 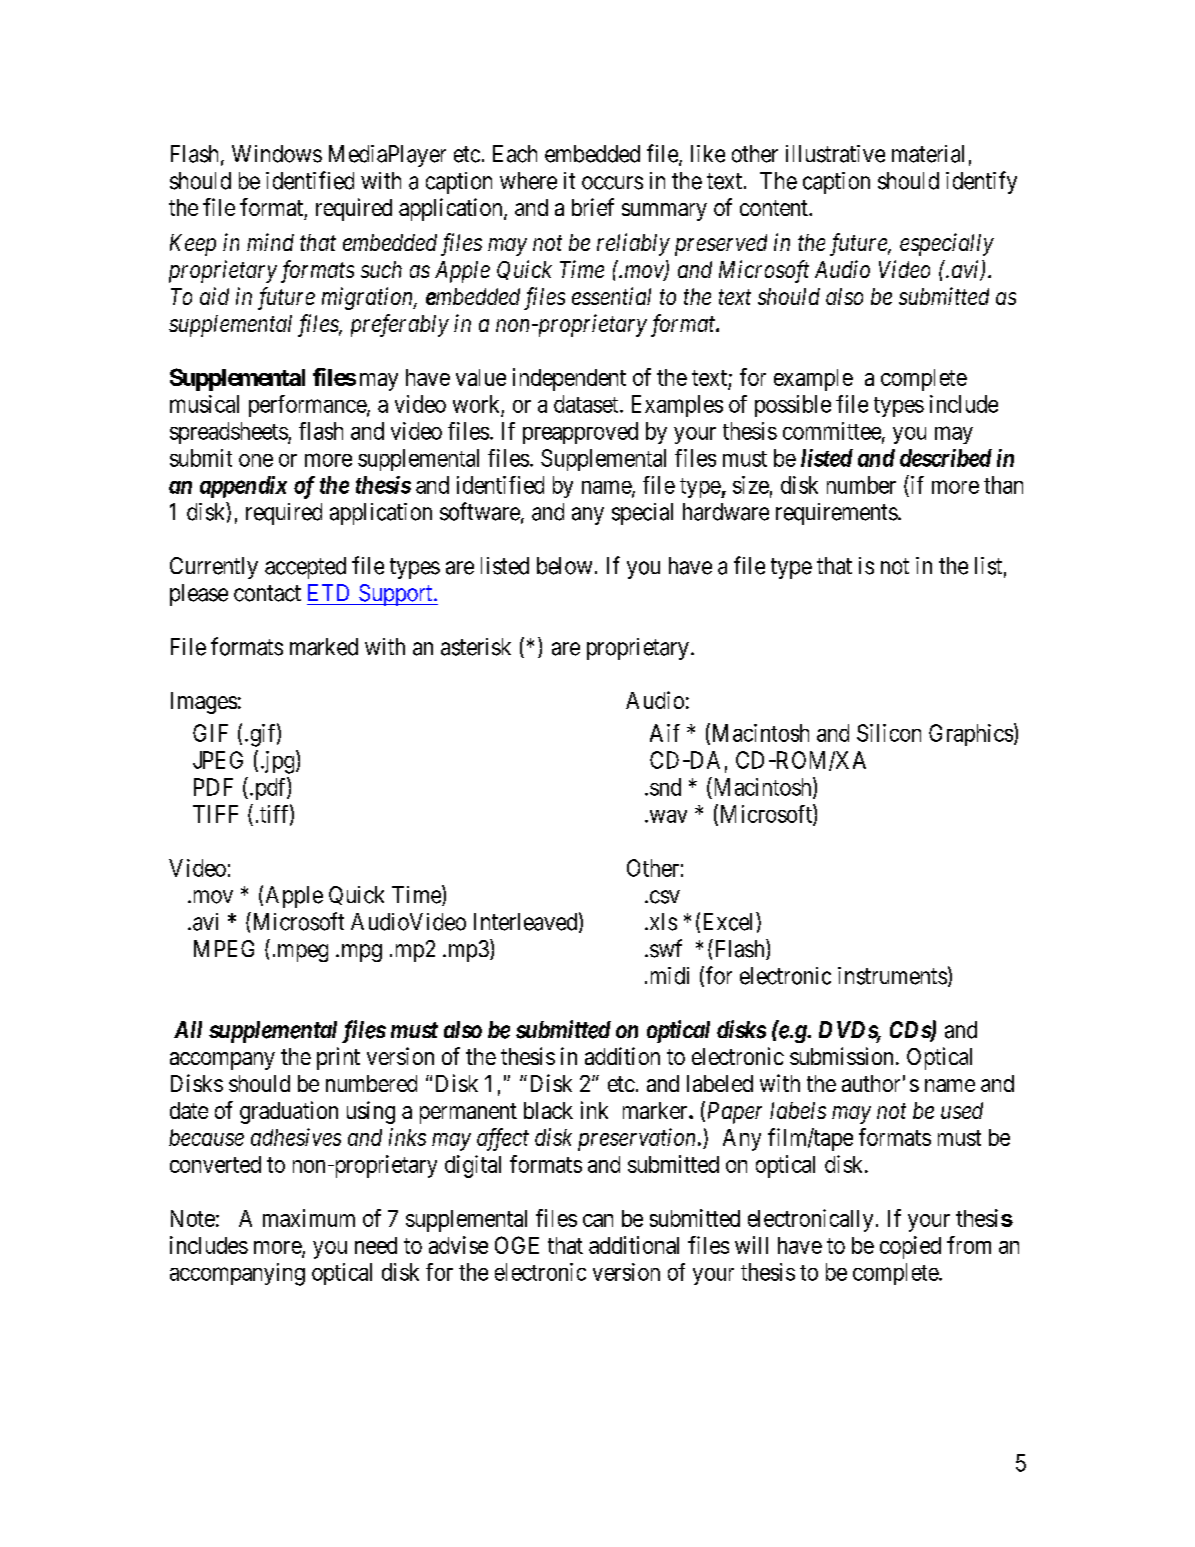 I want to click on mpg, so click(x=362, y=953).
